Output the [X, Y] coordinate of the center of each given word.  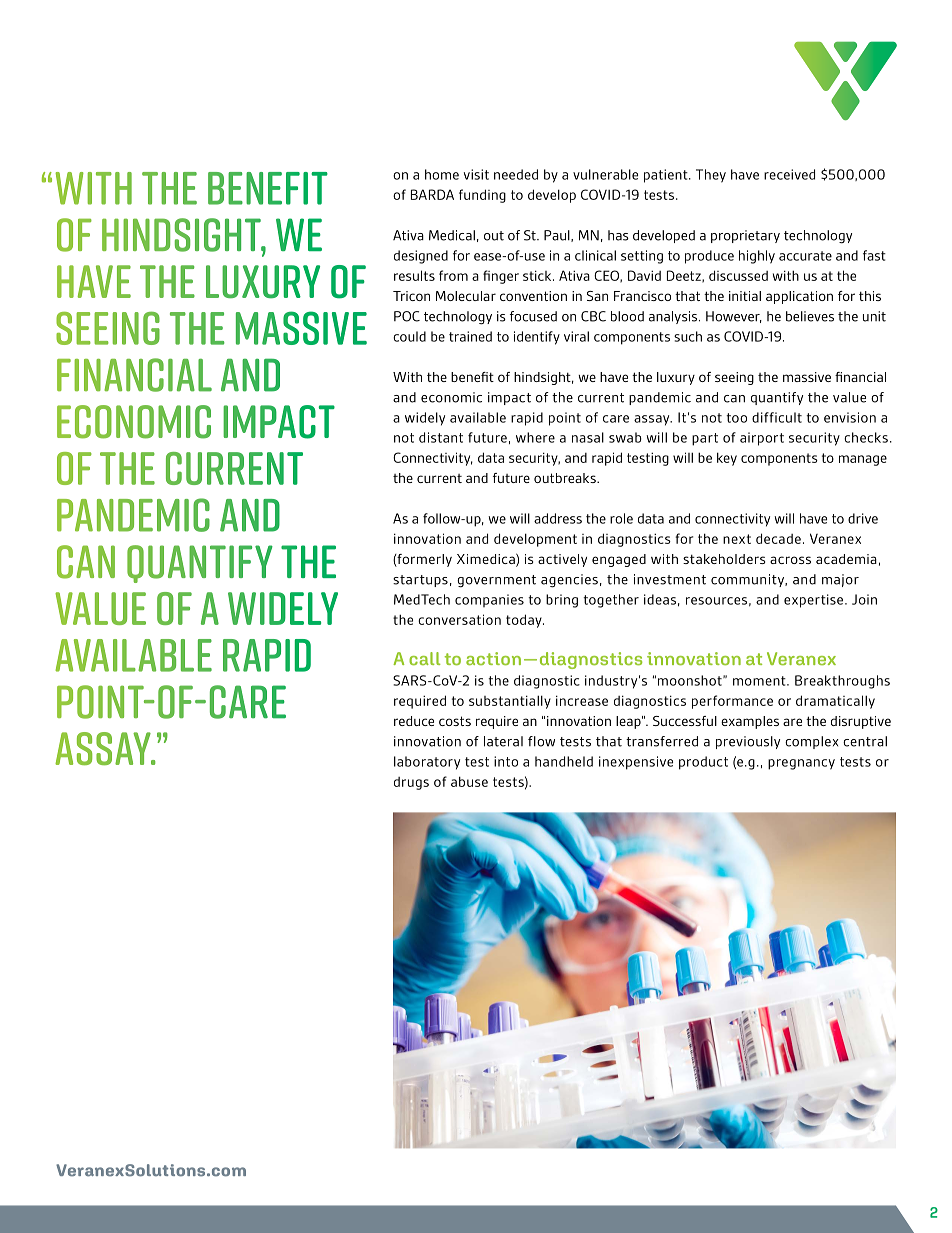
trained [470, 336]
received [789, 174]
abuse [469, 781]
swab [625, 437]
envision [850, 417]
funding [482, 196]
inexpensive [636, 763]
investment [670, 579]
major [840, 580]
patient [667, 176]
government [496, 581]
